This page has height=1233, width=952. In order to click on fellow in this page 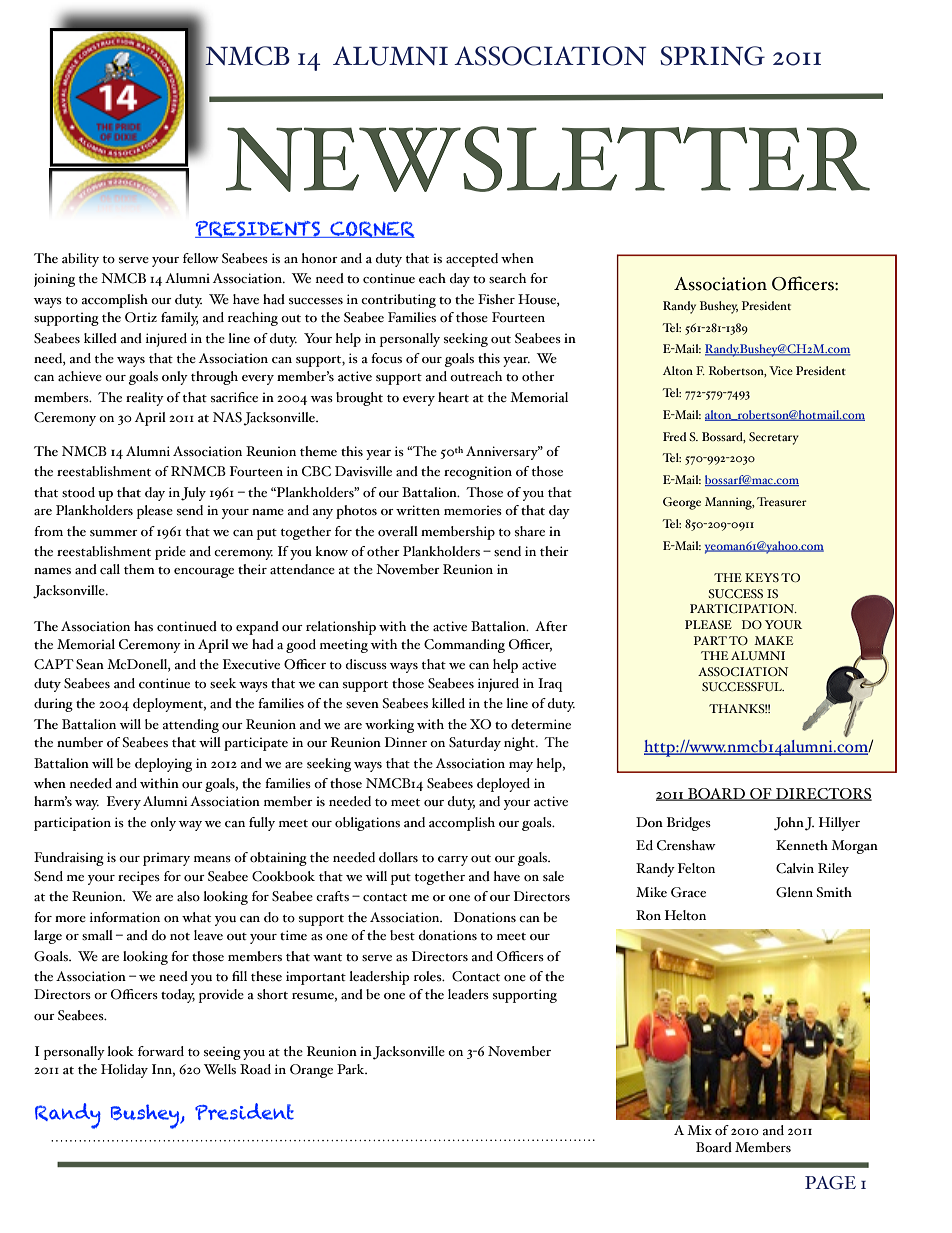, I will do `click(201, 258)`.
